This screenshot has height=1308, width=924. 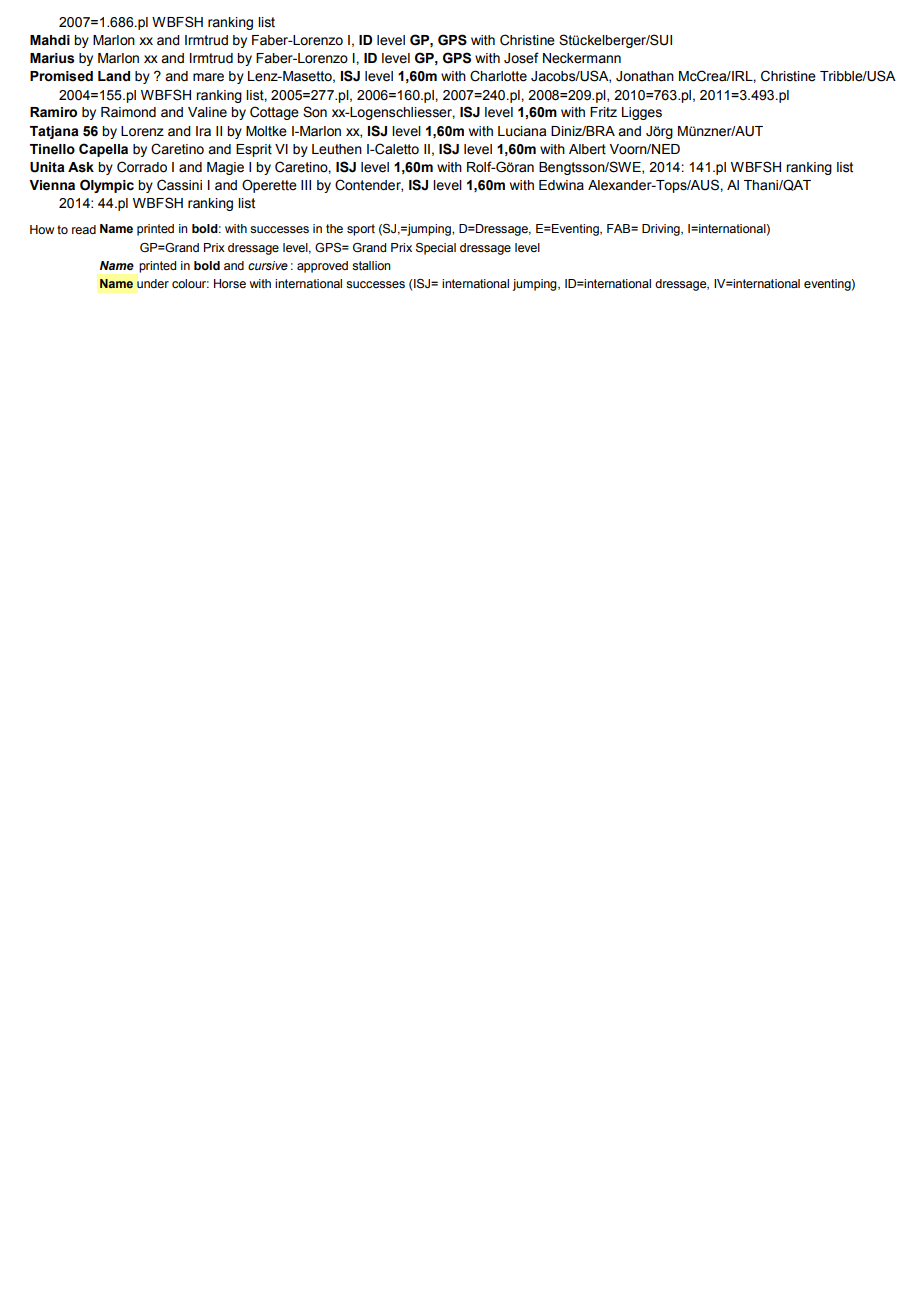 What do you see at coordinates (107, 186) in the screenshot?
I see `Olympic` at bounding box center [107, 186].
